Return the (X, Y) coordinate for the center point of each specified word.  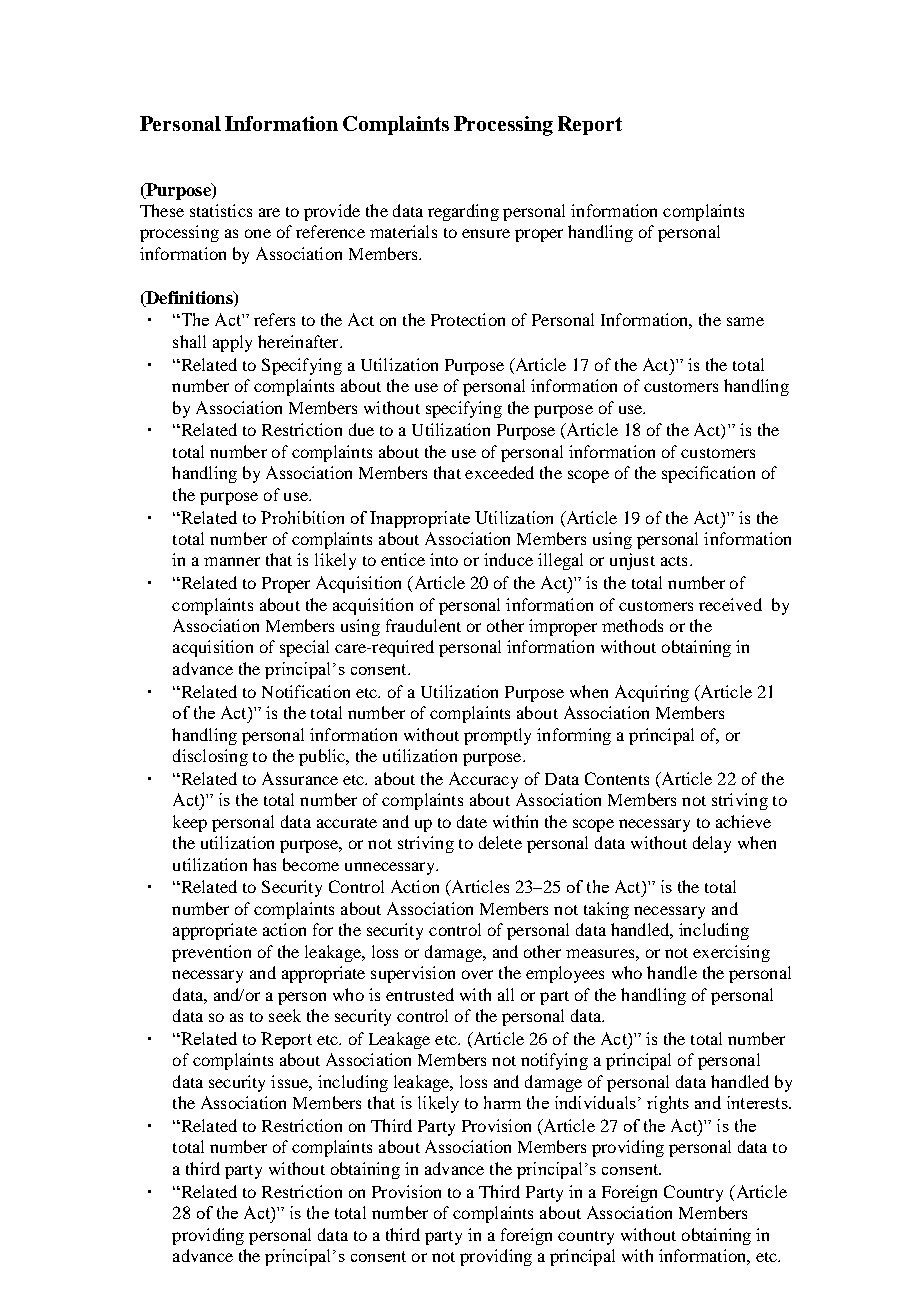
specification (708, 474)
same (745, 321)
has (264, 864)
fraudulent (423, 625)
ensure (486, 233)
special (304, 648)
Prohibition (302, 517)
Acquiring (652, 693)
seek (285, 1015)
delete (500, 842)
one (258, 233)
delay (712, 844)
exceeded (499, 472)
